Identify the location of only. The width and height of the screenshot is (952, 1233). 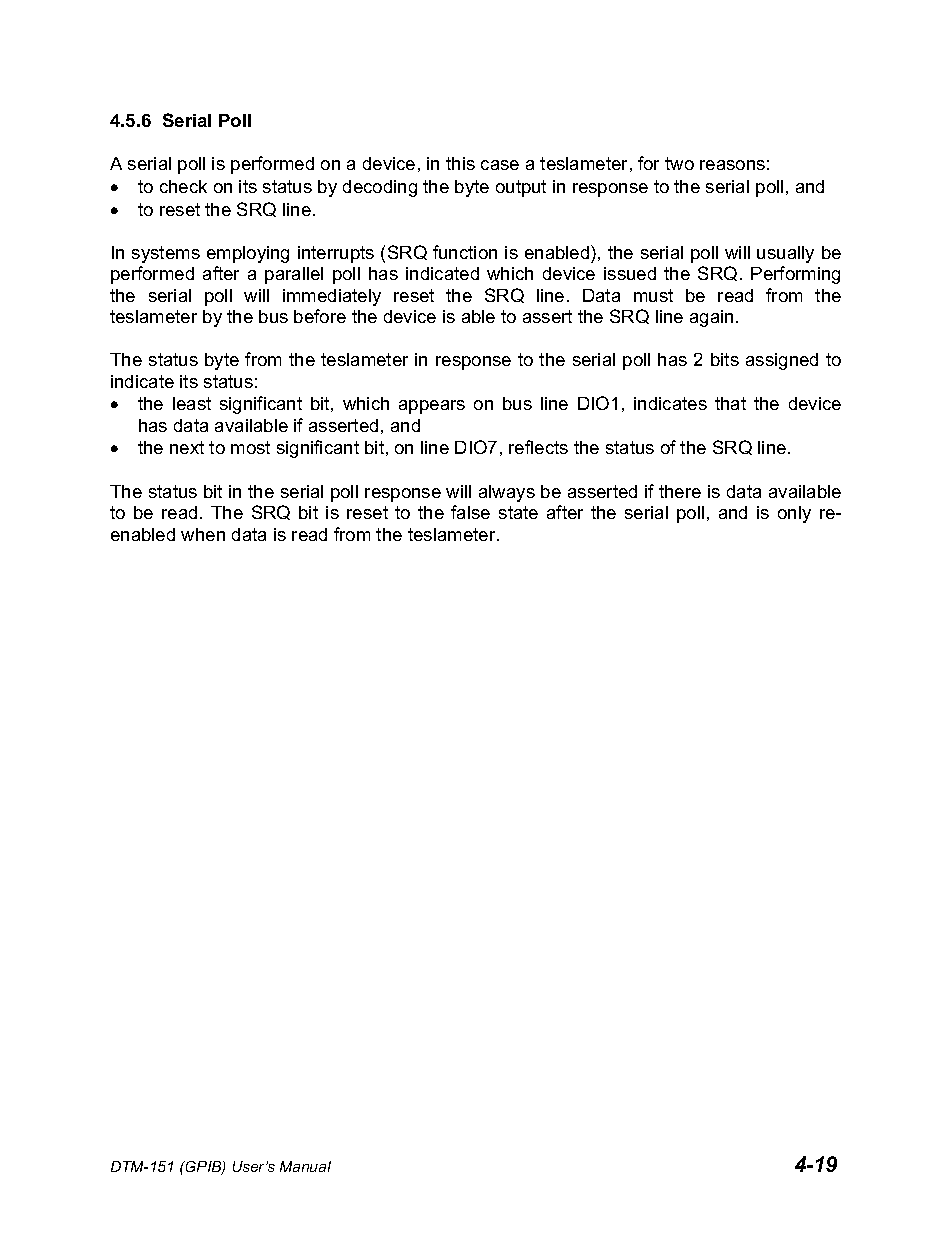
(794, 514).
